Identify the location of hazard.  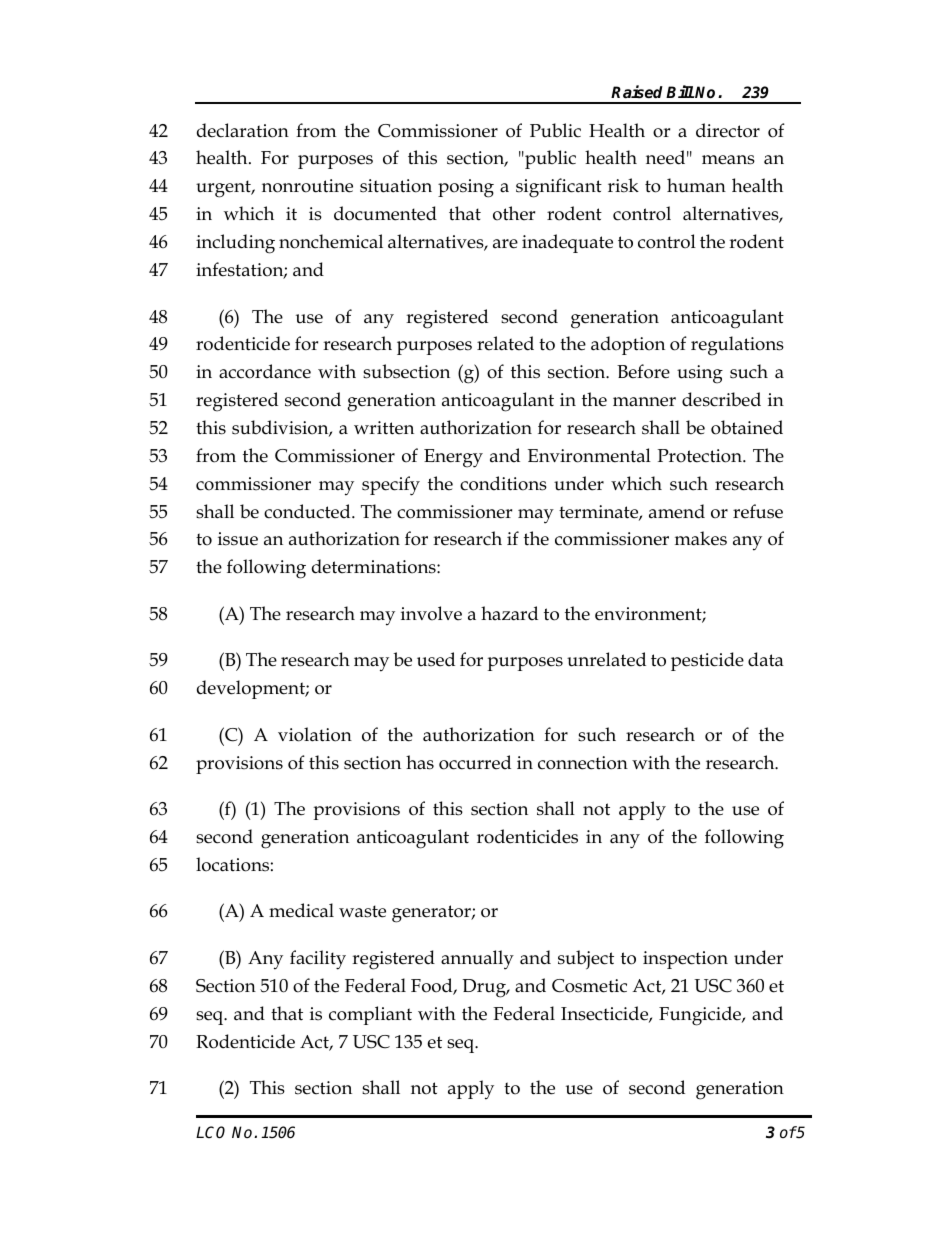
(509, 613).
